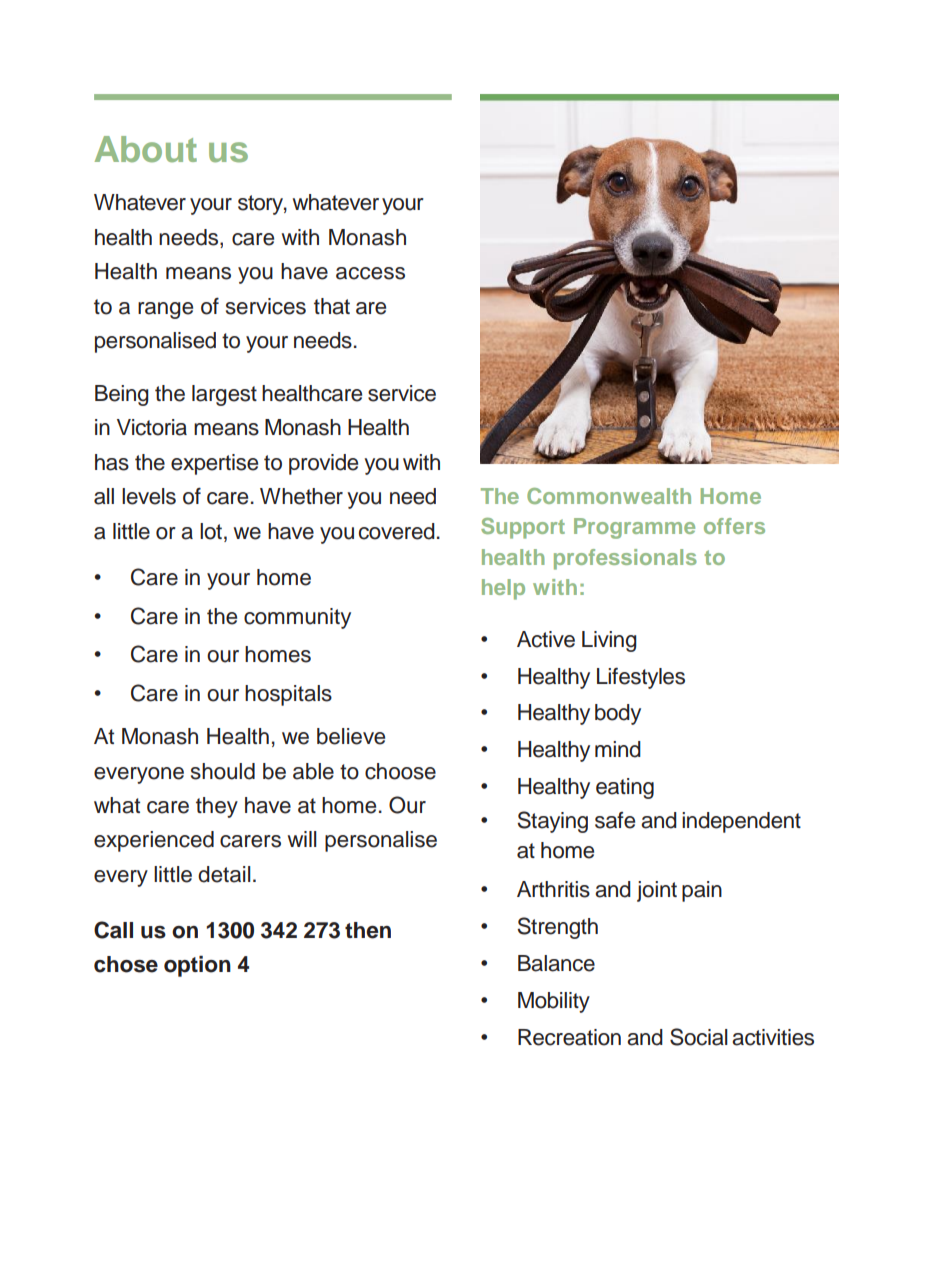 This screenshot has height=1288, width=933. Describe the element at coordinates (146, 149) in the screenshot. I see `About` at that location.
